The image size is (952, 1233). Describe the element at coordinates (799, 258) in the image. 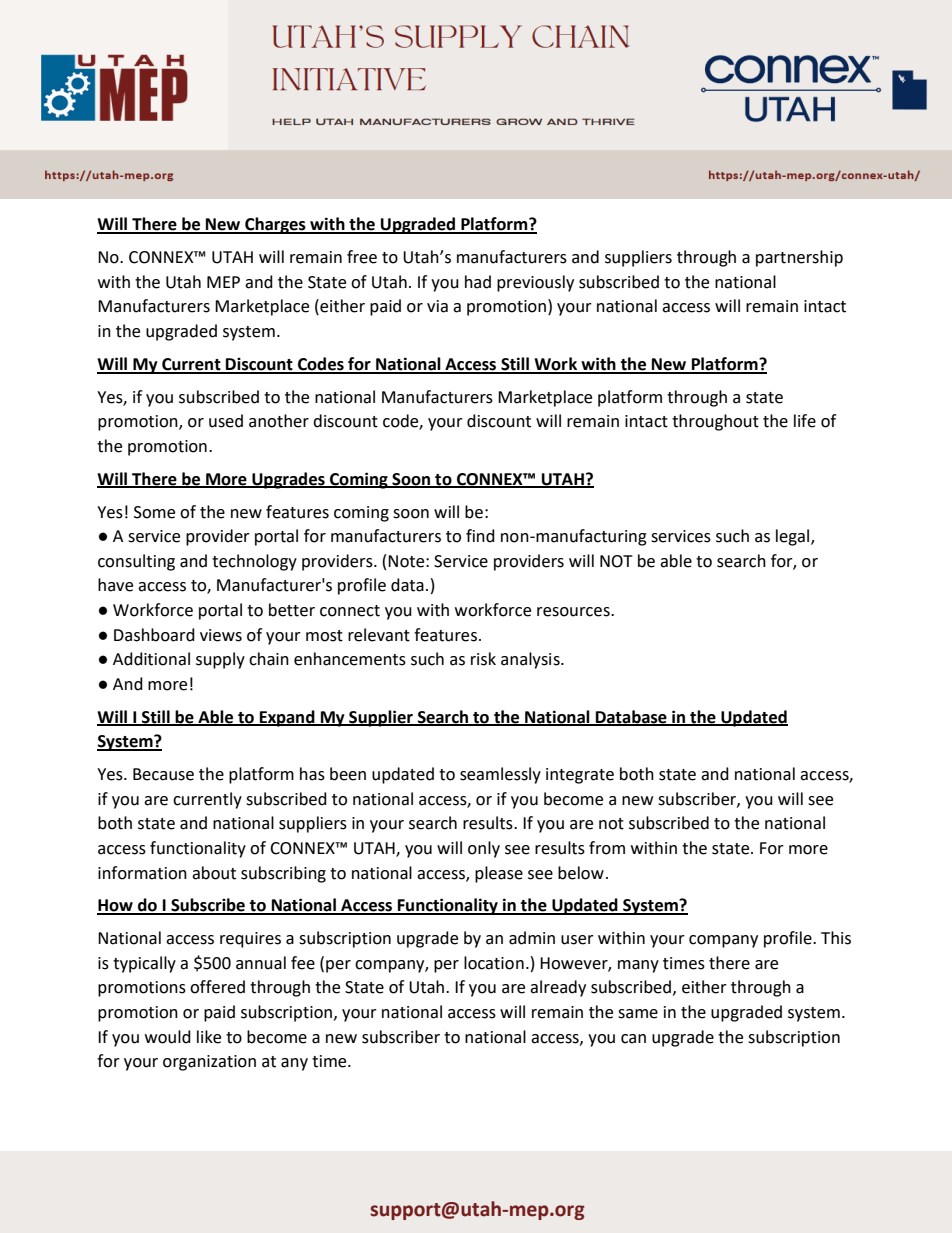

I see `partnership` at that location.
